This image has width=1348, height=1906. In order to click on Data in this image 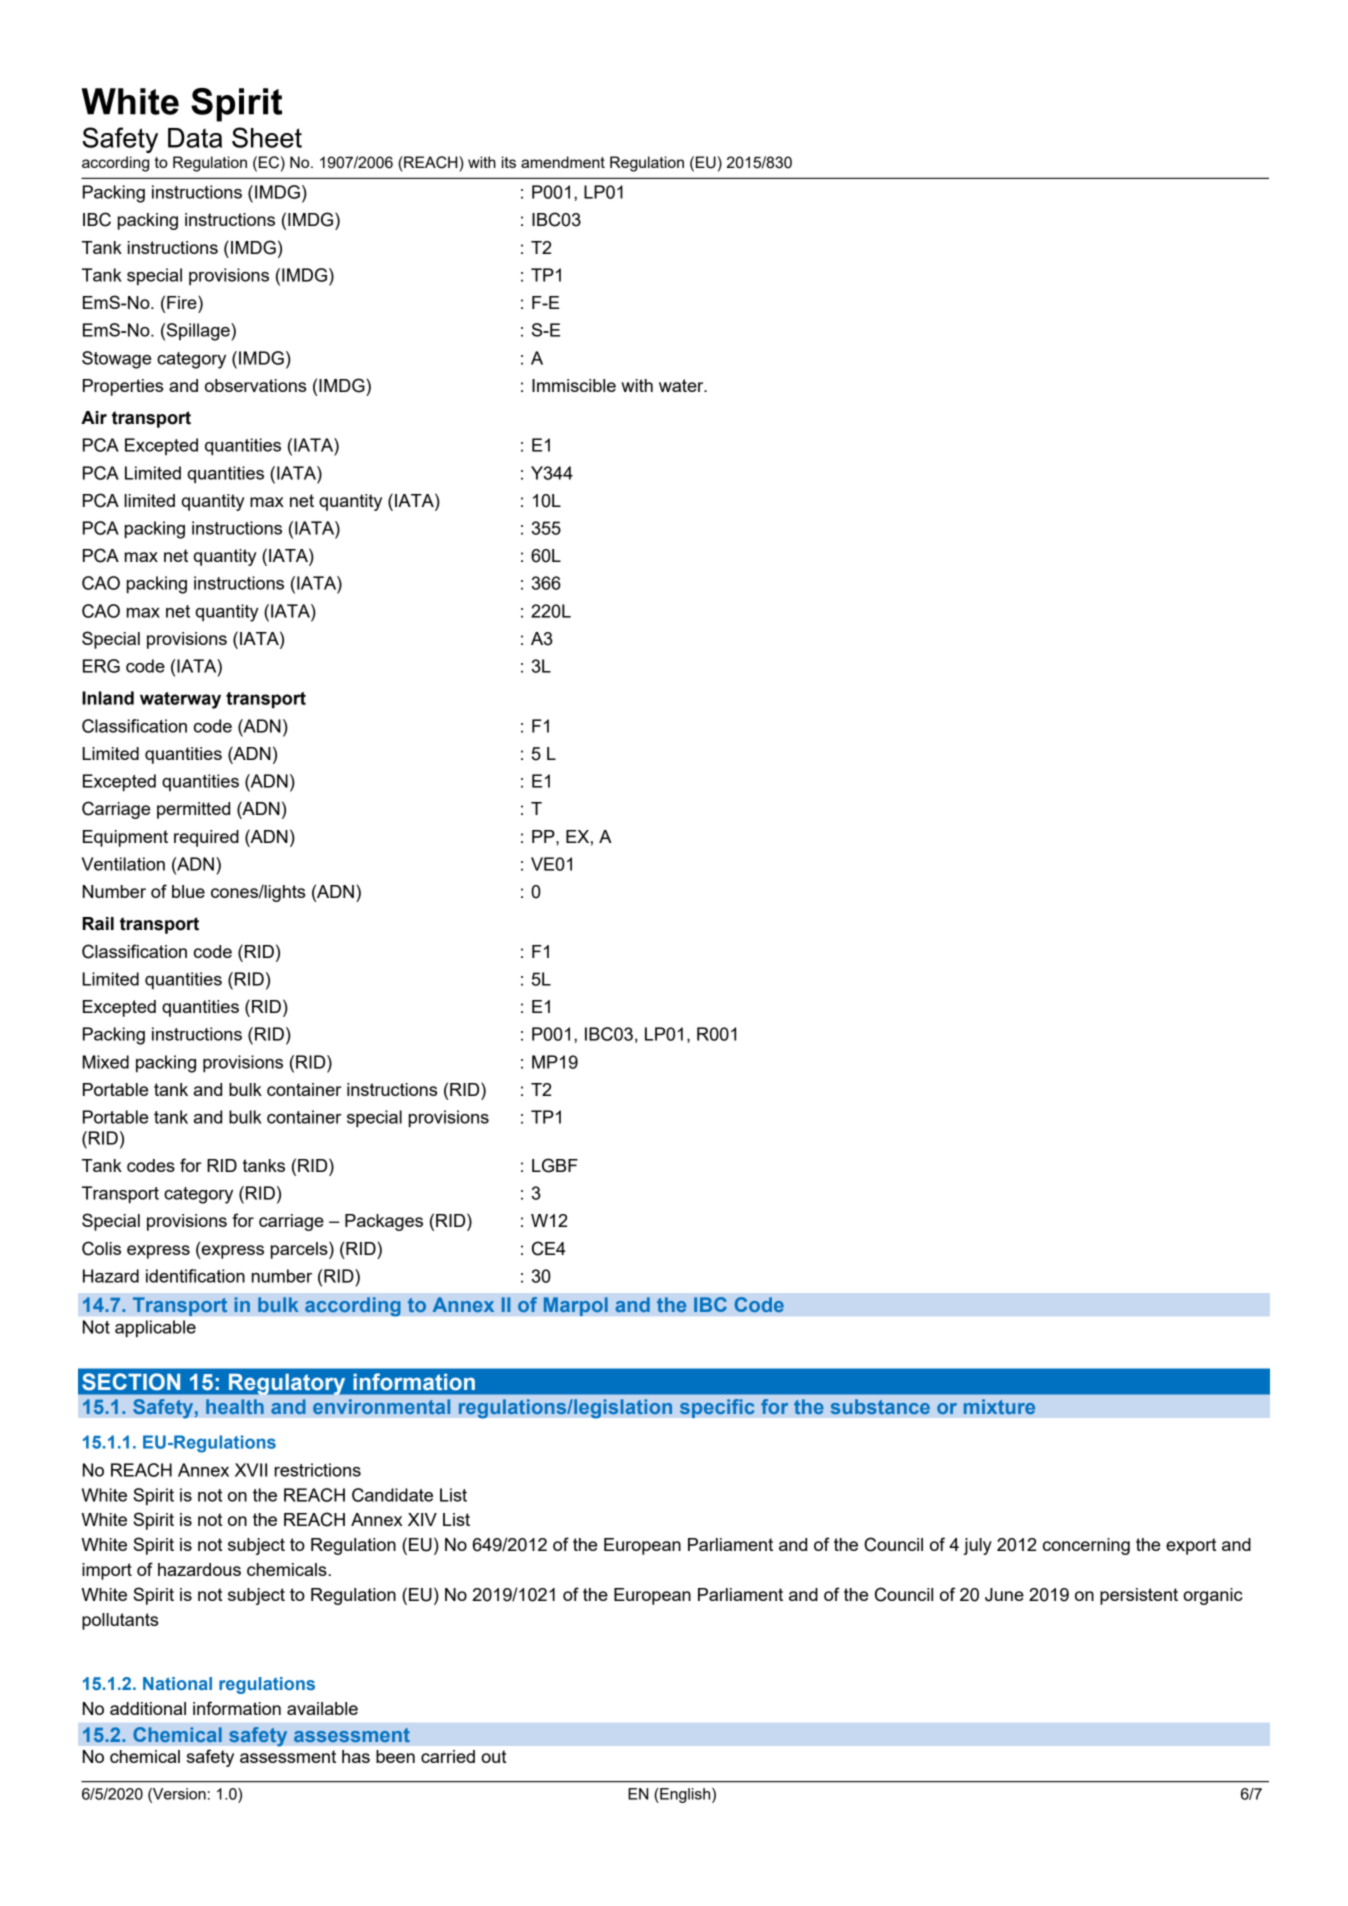, I will do `click(195, 138)`.
